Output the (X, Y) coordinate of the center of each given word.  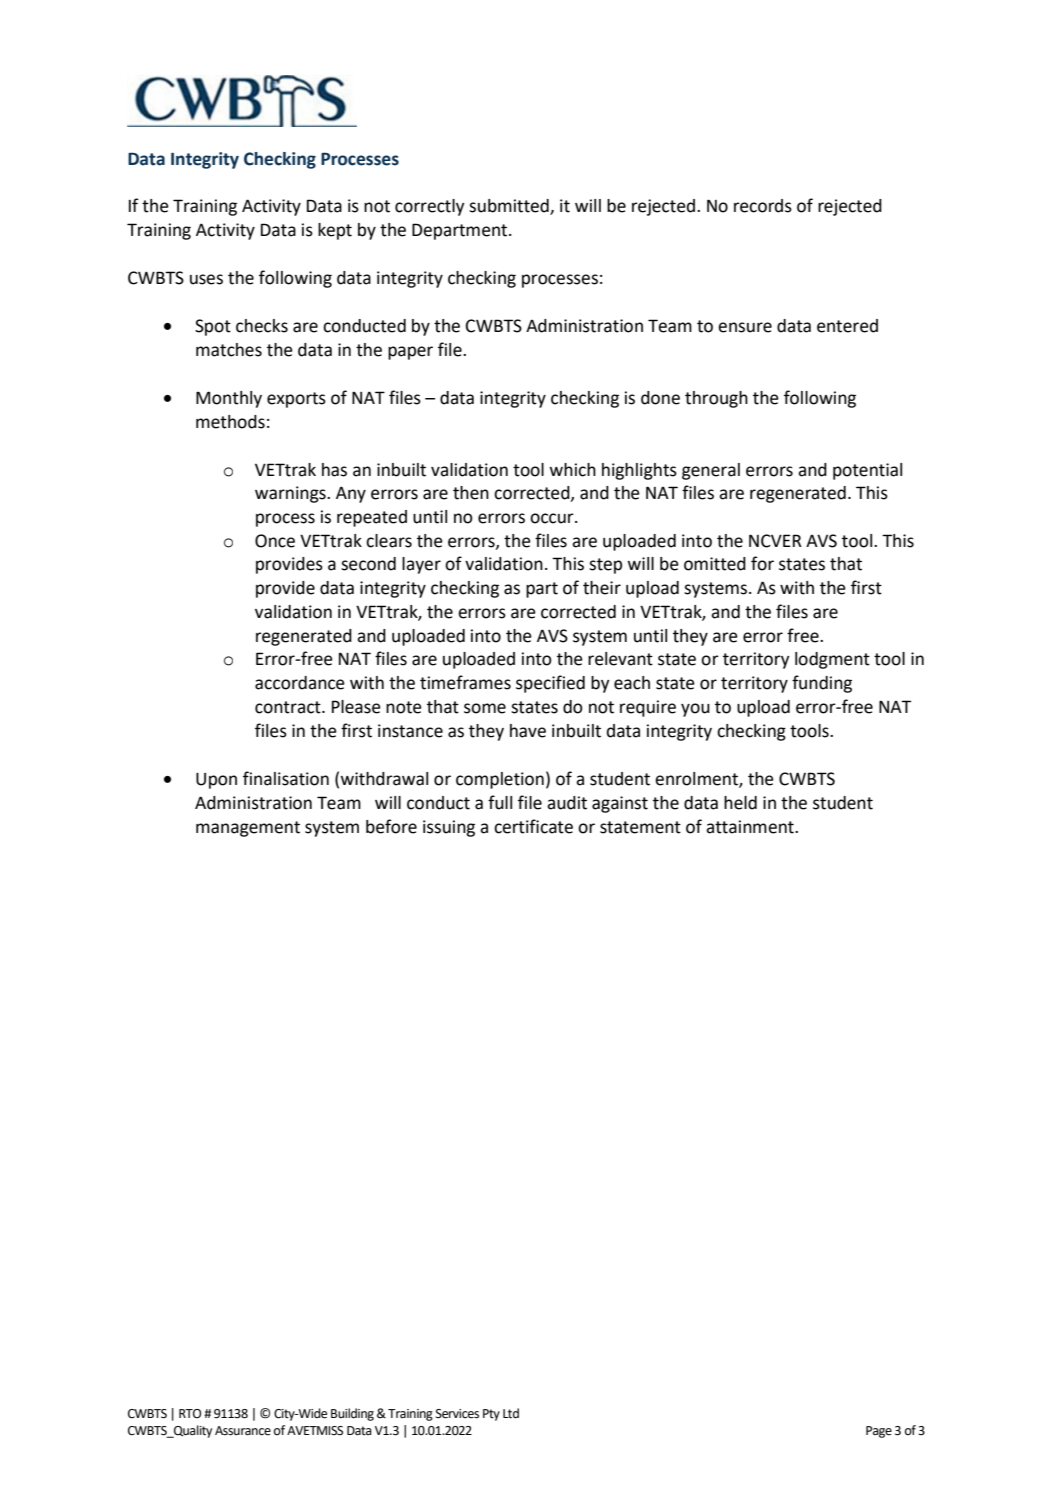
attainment (751, 827)
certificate (533, 826)
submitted (510, 207)
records (763, 206)
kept (335, 231)
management (248, 829)
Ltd (511, 1413)
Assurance (243, 1431)
